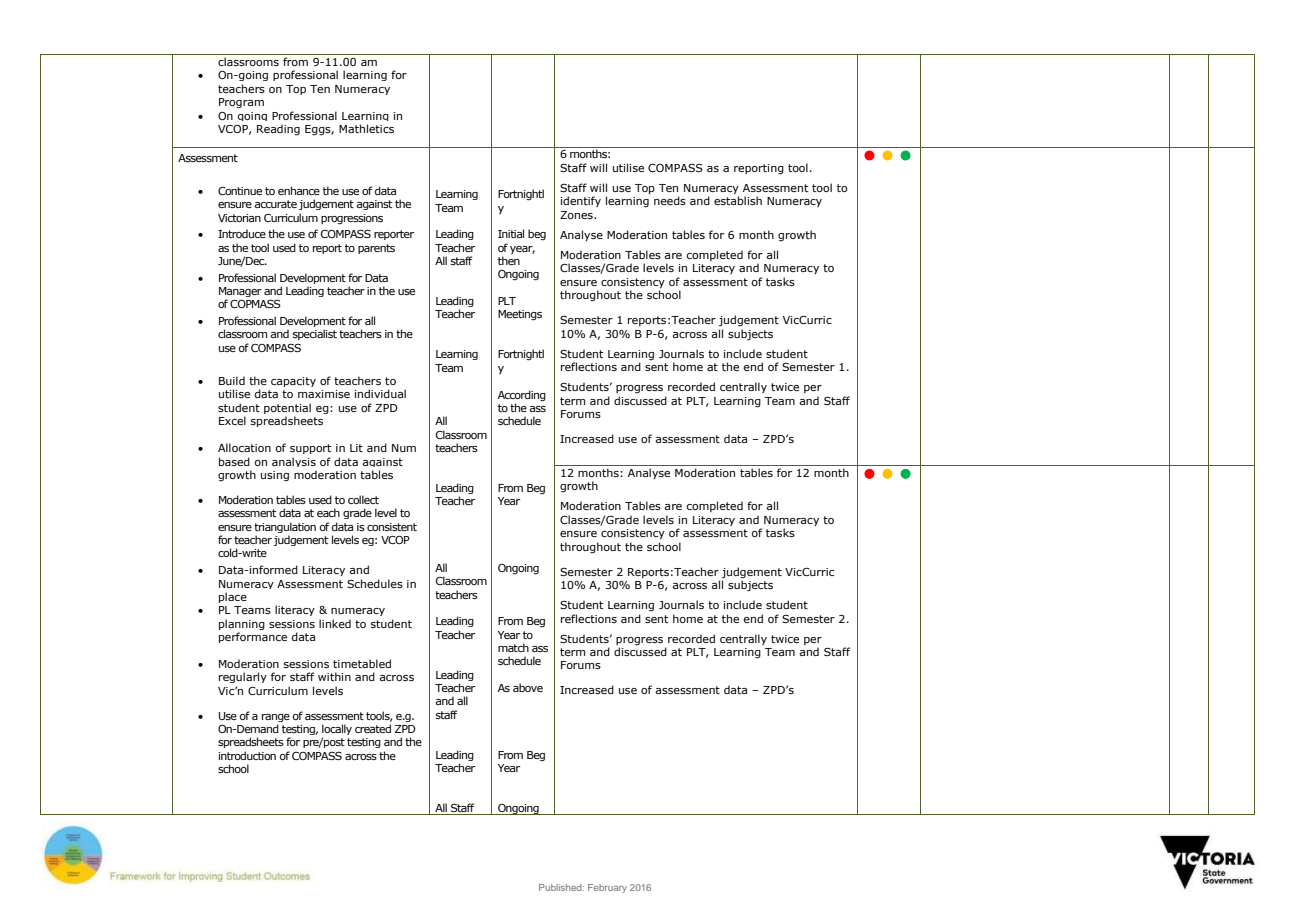 This page has width=1308, height=924. I want to click on consistent, so click(392, 527).
